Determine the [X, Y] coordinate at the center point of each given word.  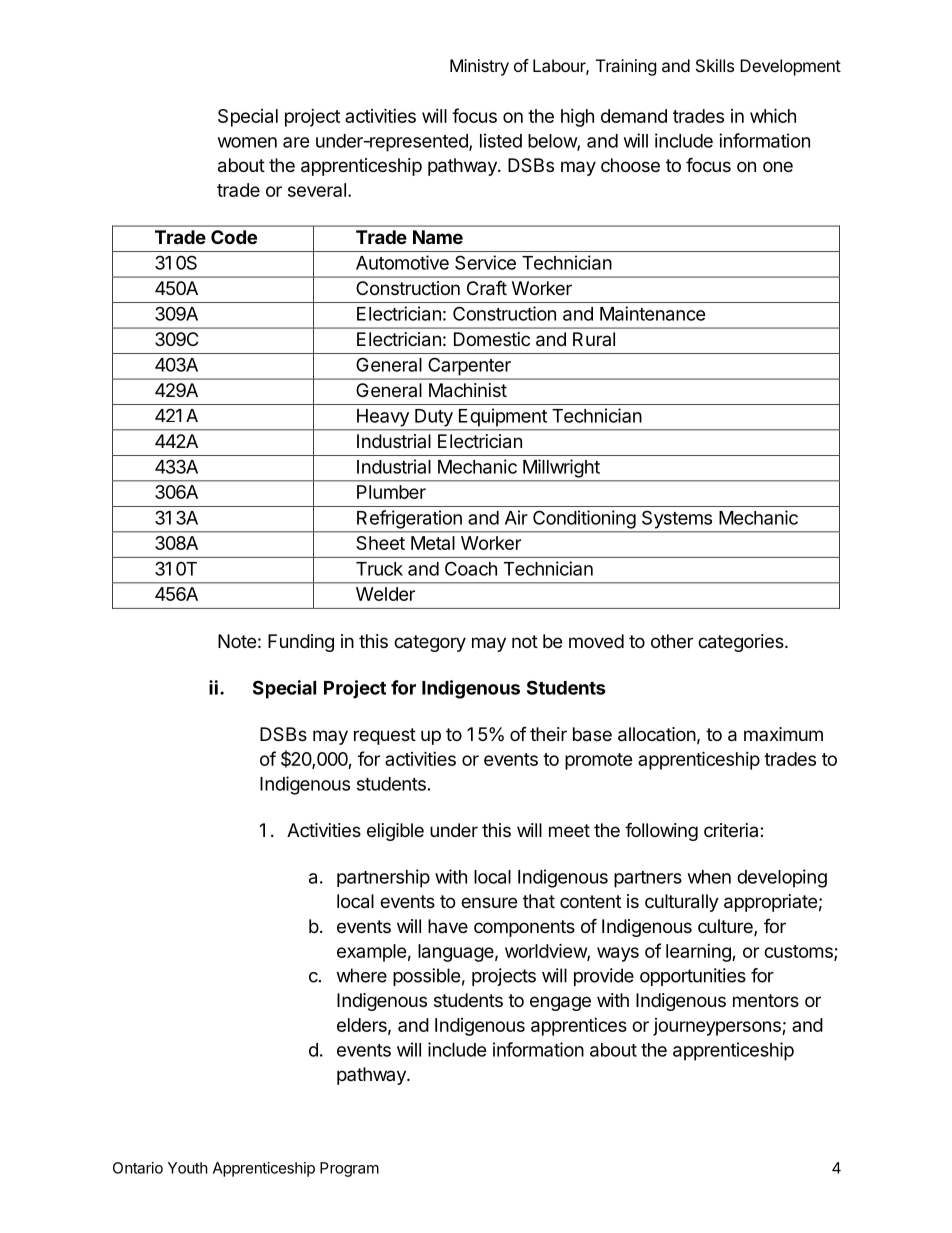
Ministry [479, 67]
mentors [766, 1000]
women [247, 142]
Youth [188, 1168]
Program [349, 1169]
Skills [715, 65]
